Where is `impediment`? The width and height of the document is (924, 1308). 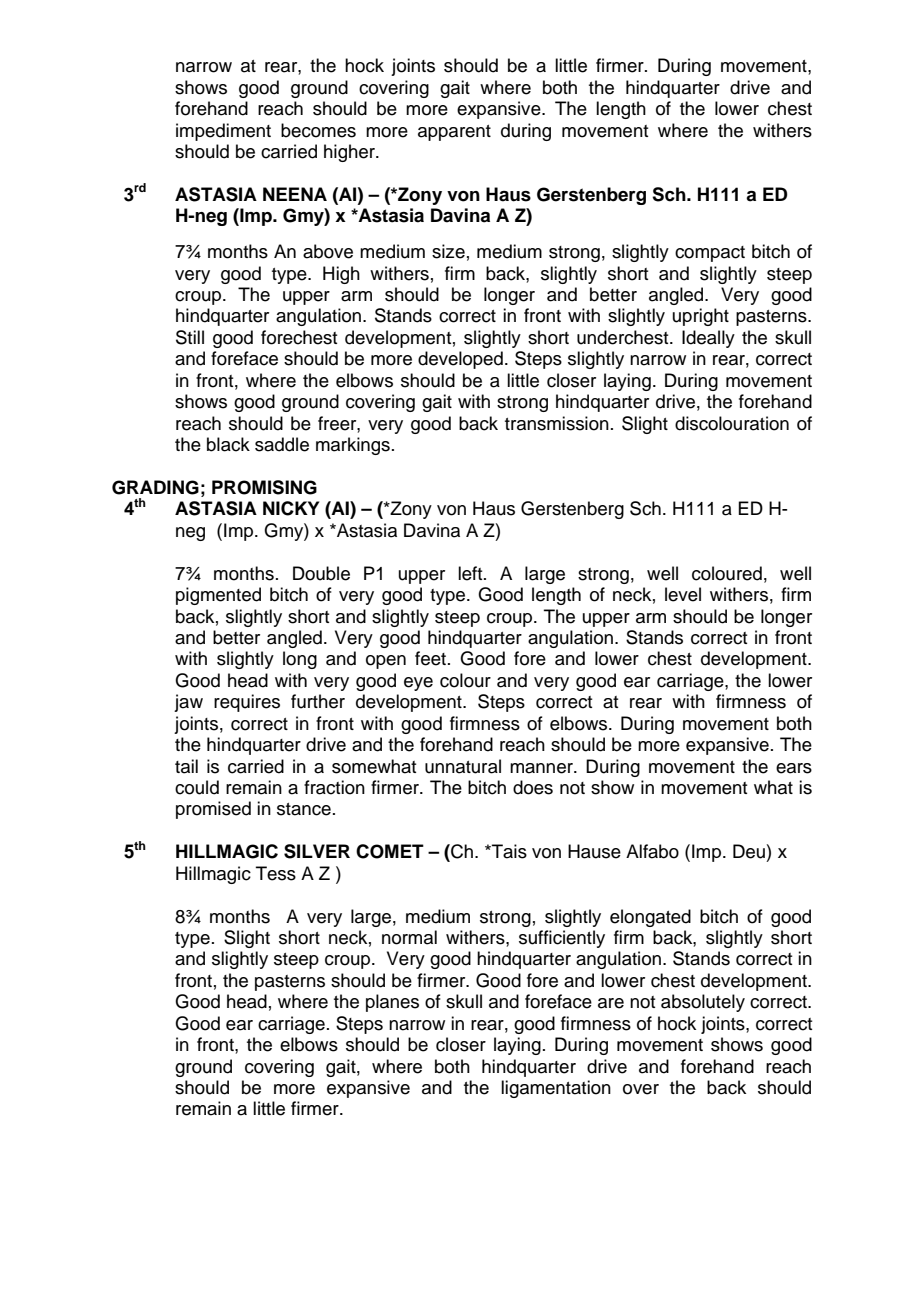
impediment is located at coordinates (223, 132).
